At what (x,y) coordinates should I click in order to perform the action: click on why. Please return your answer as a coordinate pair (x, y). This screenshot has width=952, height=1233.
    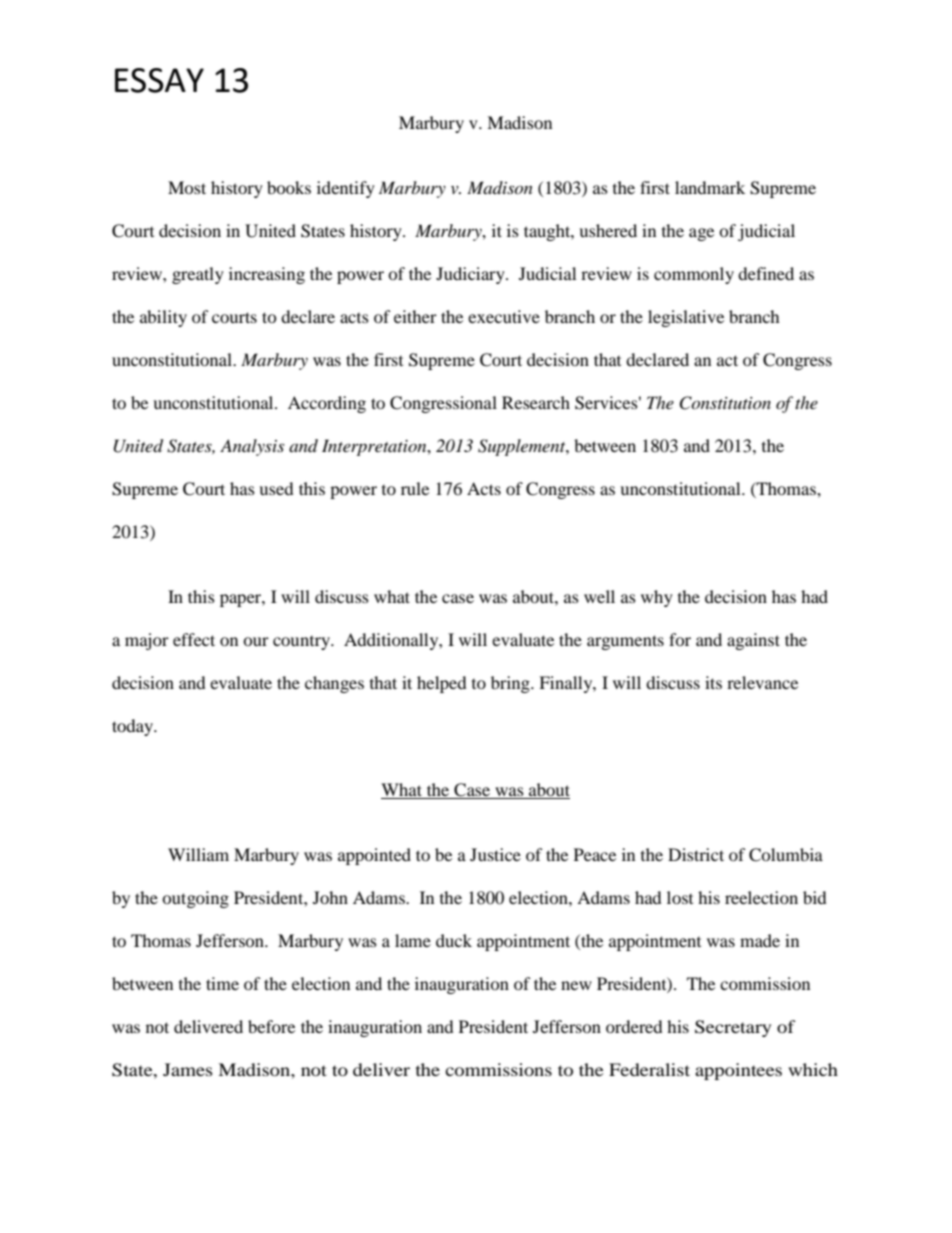
    Looking at the image, I should click on (657, 598).
